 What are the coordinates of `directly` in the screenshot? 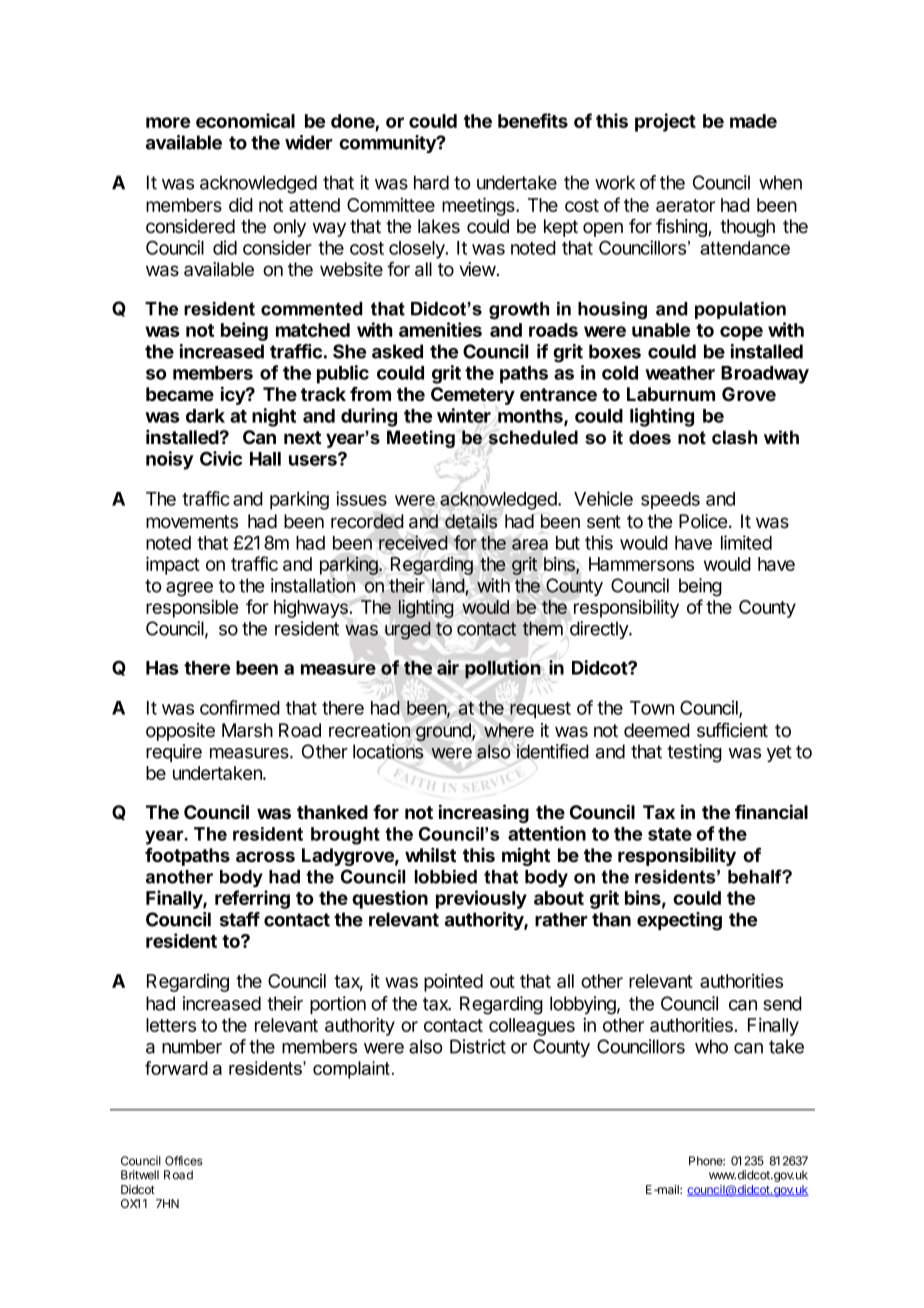 It's located at (600, 630).
